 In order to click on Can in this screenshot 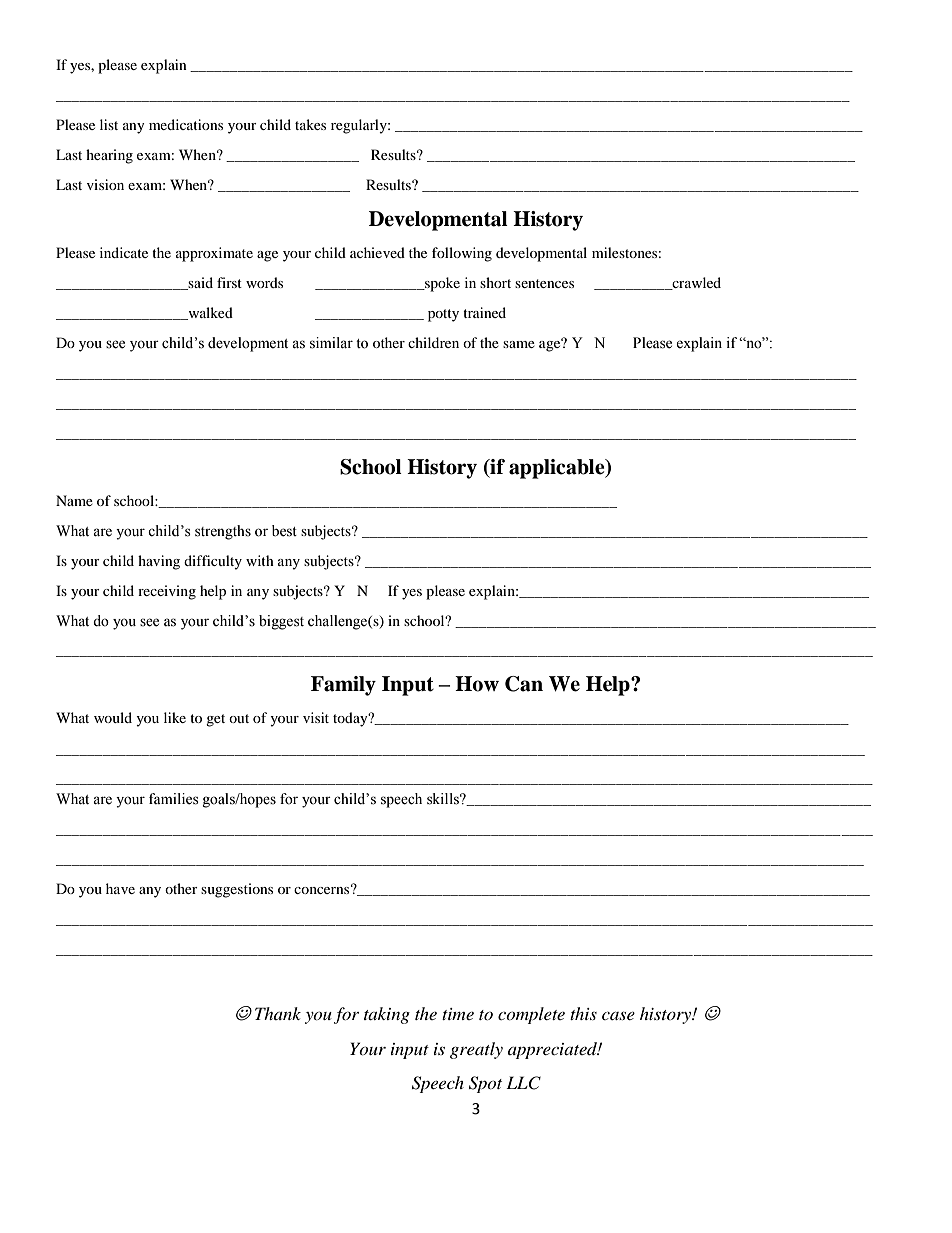, I will do `click(524, 684)`.
